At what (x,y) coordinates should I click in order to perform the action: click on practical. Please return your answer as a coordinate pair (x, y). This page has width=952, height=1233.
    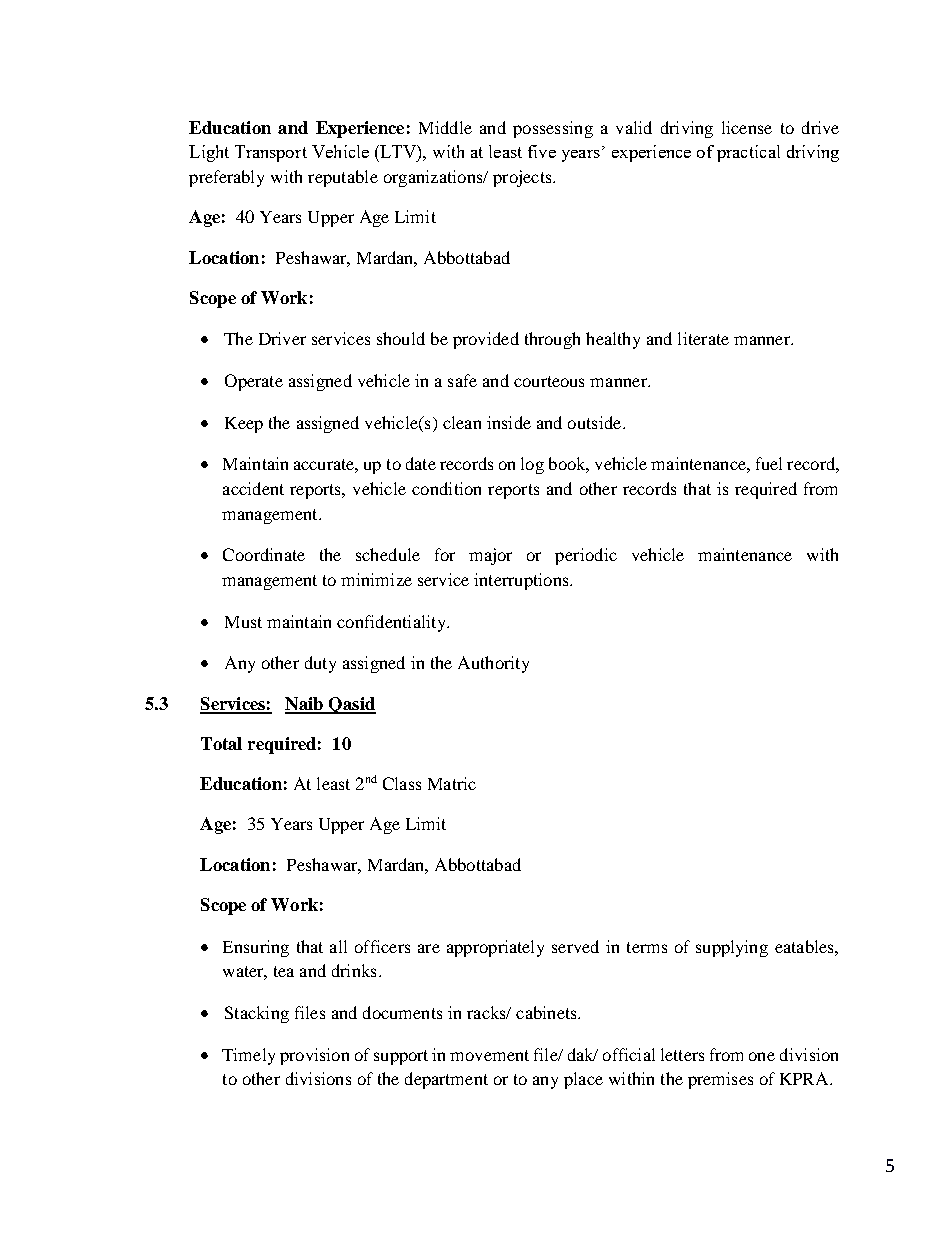
    Looking at the image, I should click on (748, 153).
